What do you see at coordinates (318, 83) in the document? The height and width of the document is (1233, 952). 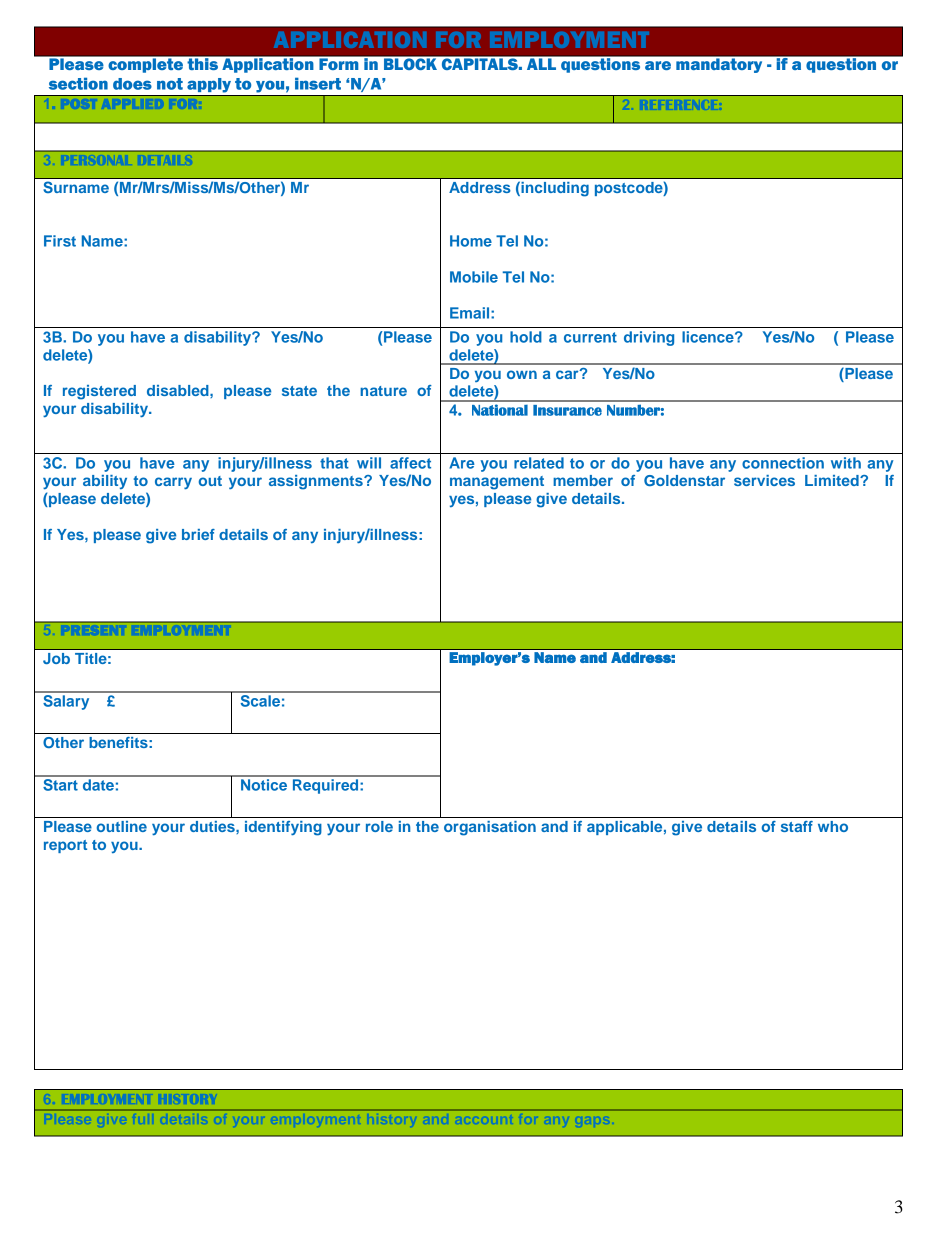 I see `insert` at bounding box center [318, 83].
